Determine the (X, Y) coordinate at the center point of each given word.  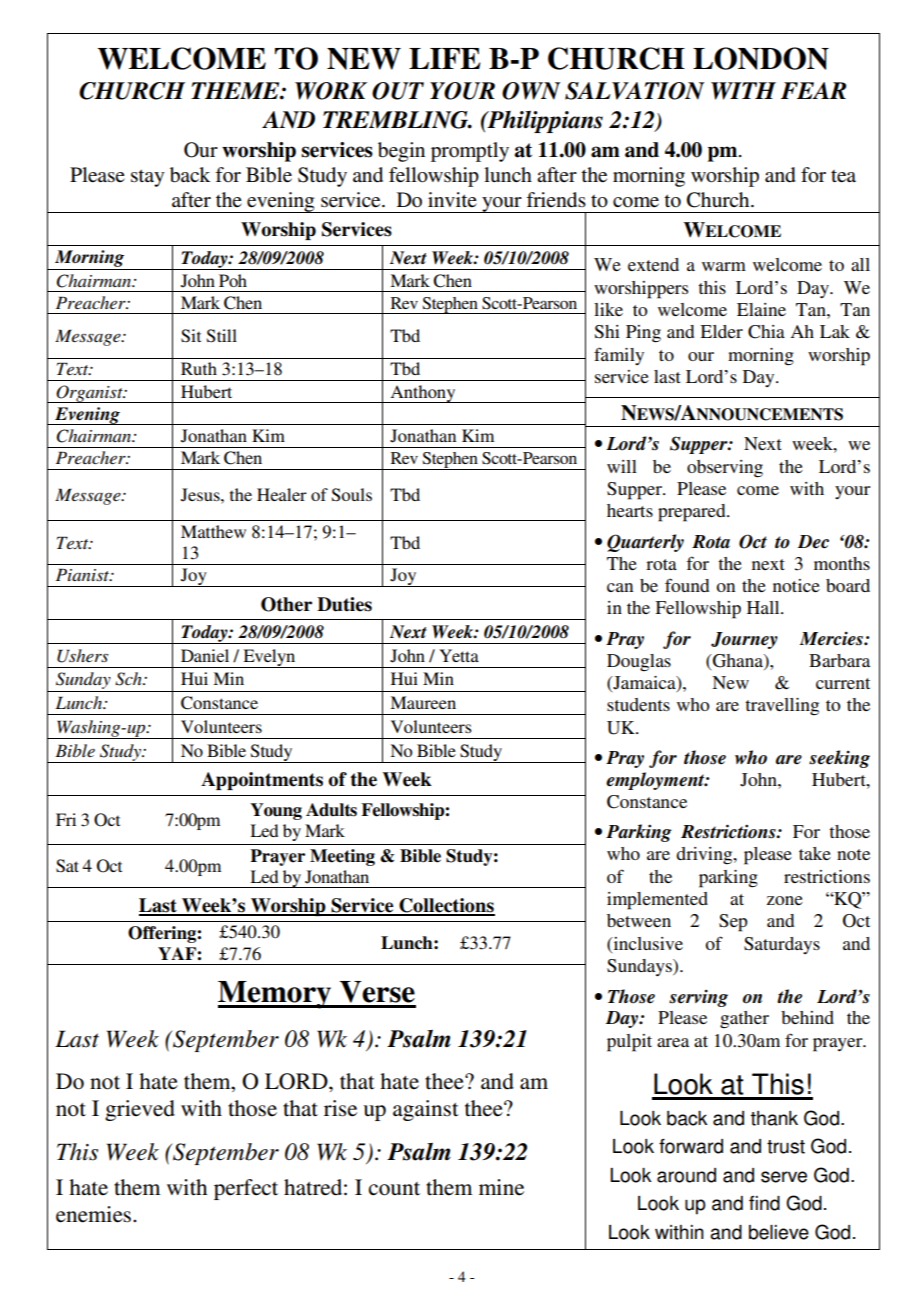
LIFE (445, 58)
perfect (246, 1189)
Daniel (205, 655)
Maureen (423, 702)
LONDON (761, 58)
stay (147, 178)
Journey (744, 640)
